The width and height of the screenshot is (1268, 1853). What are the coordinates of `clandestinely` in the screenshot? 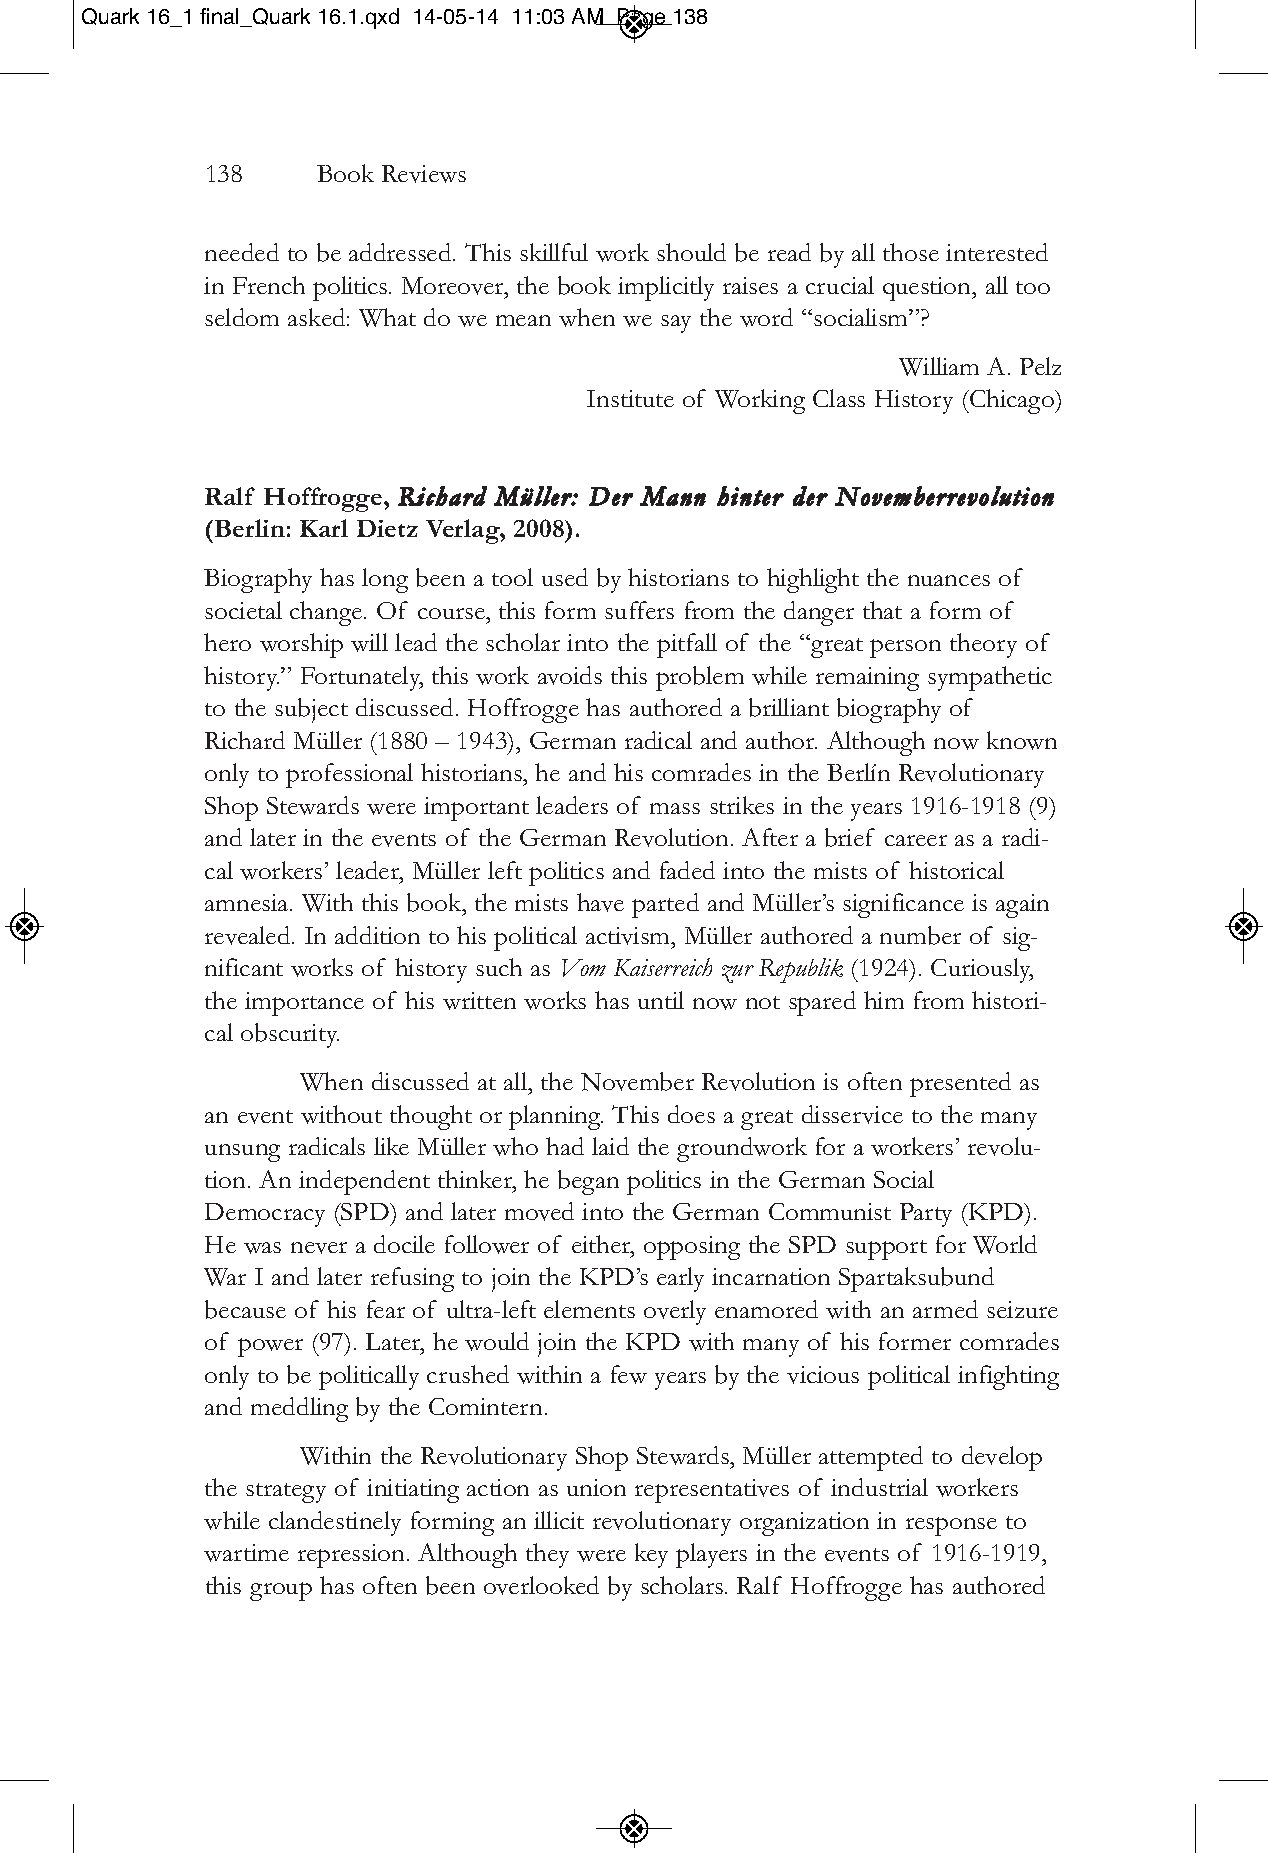 It's located at (335, 1523).
